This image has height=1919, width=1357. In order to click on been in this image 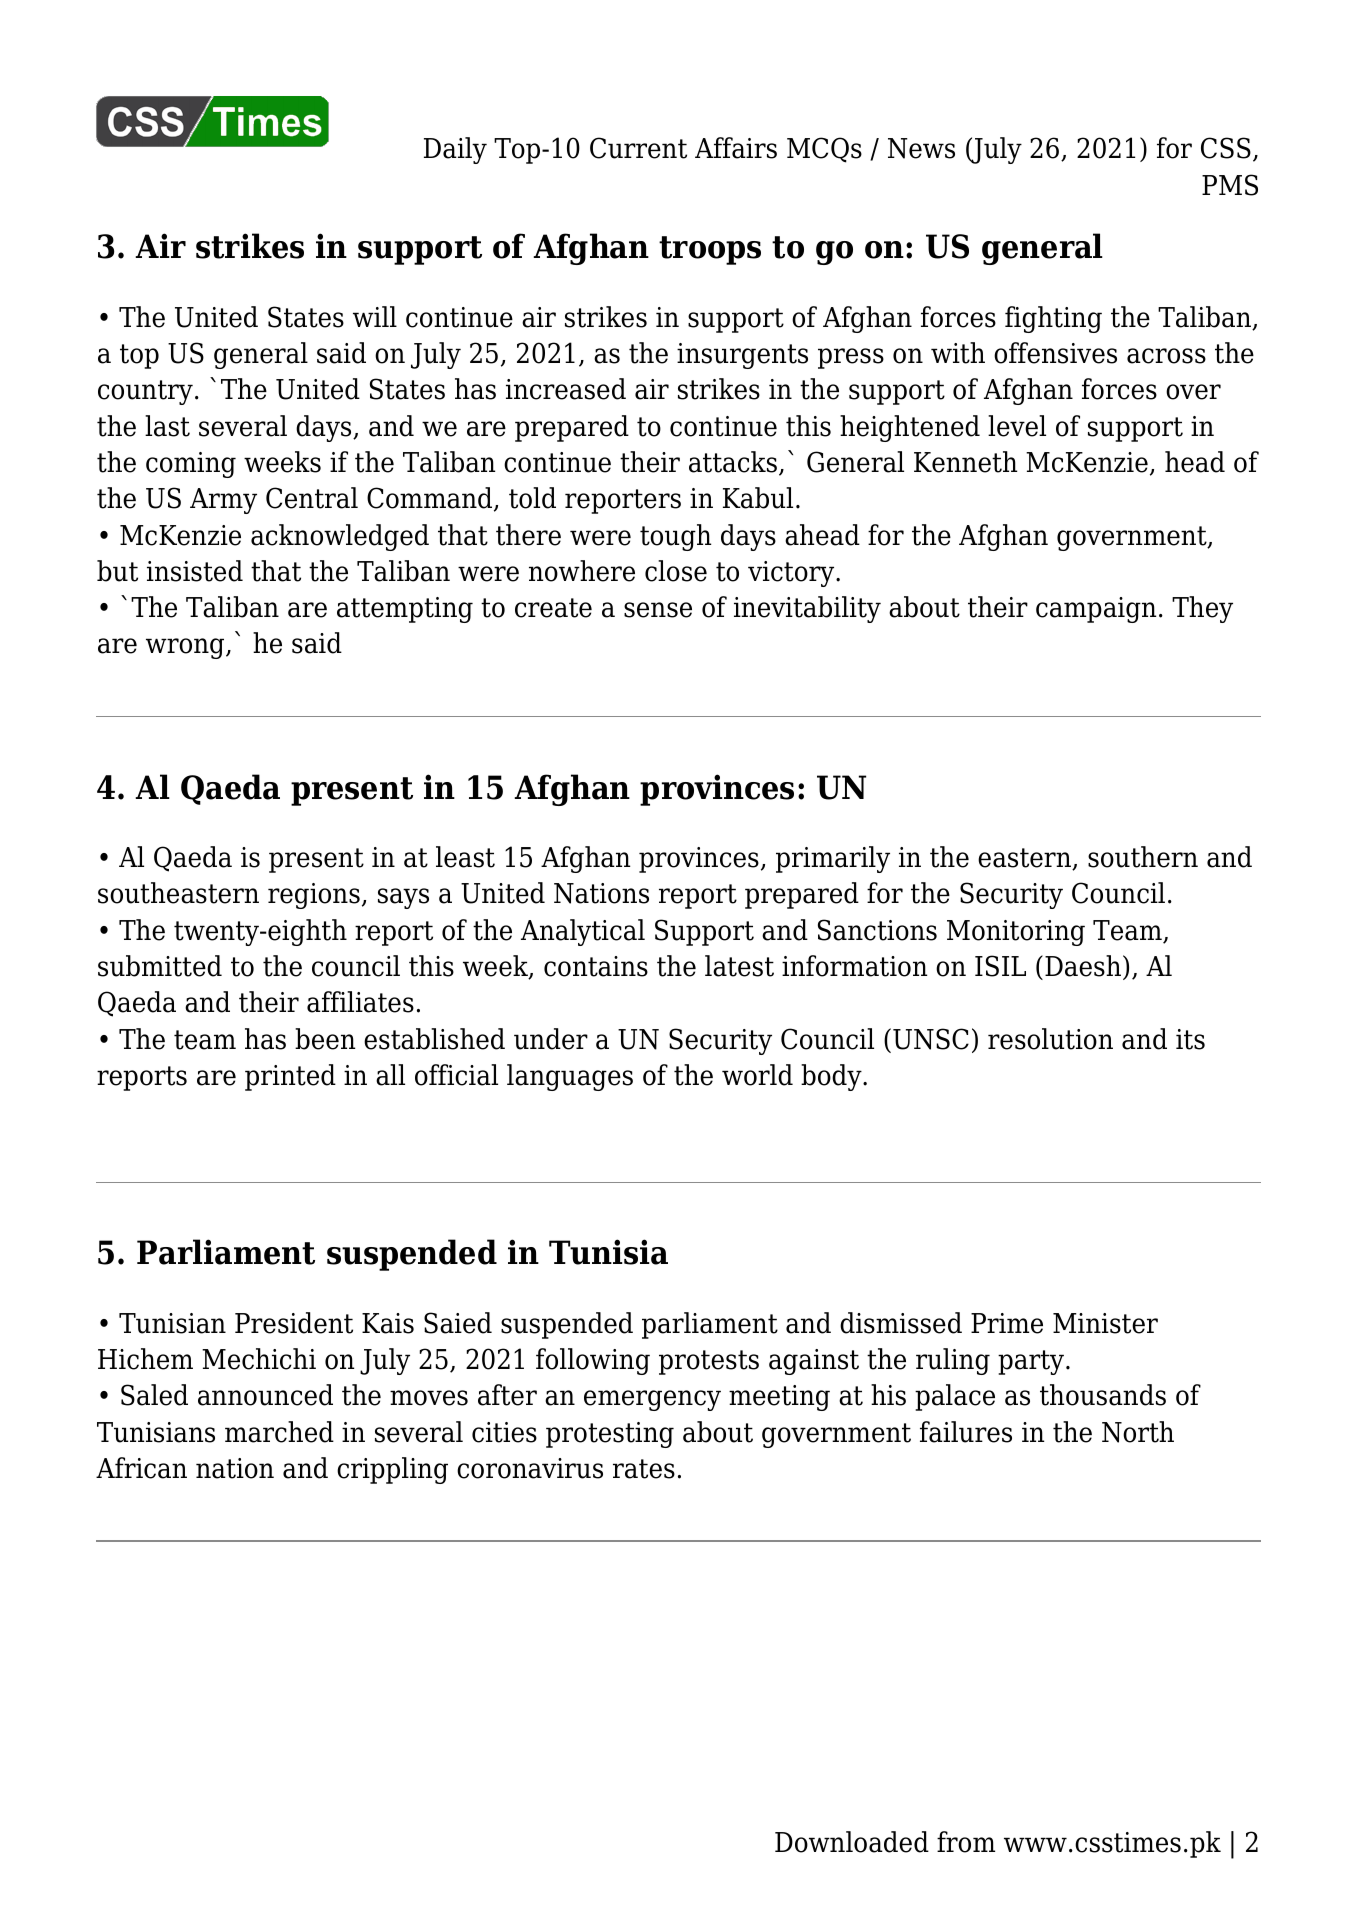, I will do `click(325, 1039)`.
